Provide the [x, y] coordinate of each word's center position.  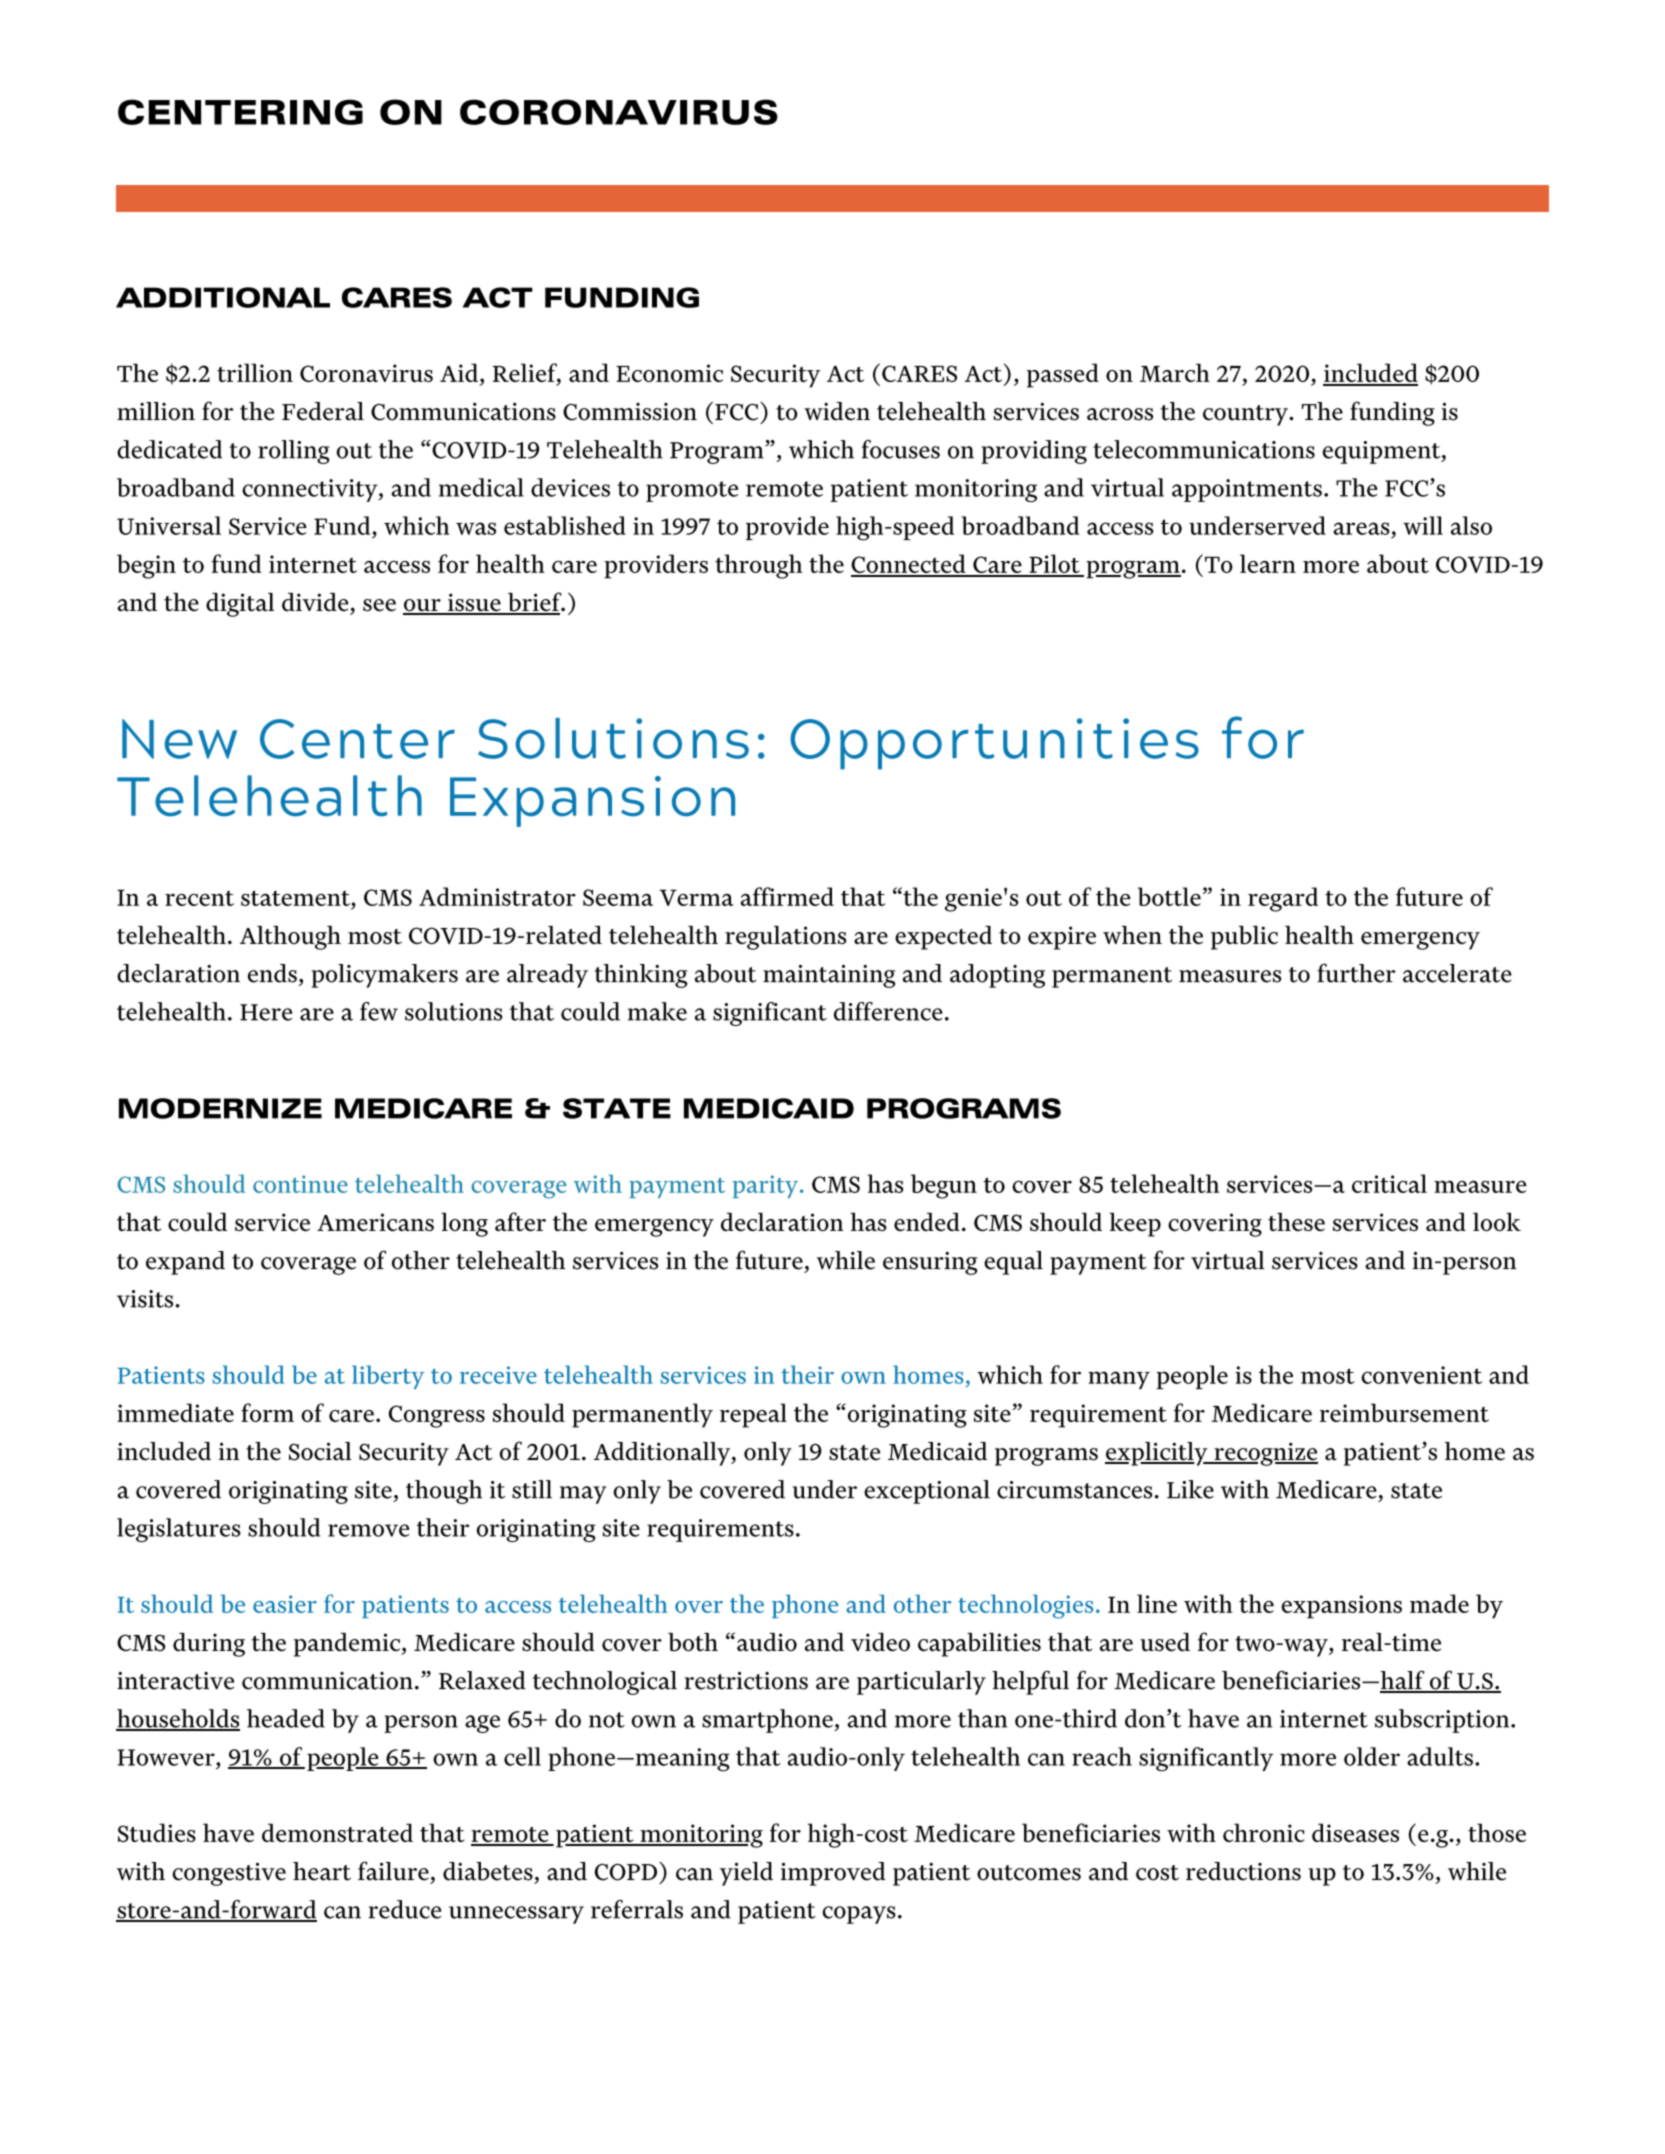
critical [1389, 1183]
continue [300, 1184]
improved [833, 1874]
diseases [1355, 1832]
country [1246, 415]
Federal [323, 411]
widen [837, 411]
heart [322, 1871]
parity [766, 1186]
